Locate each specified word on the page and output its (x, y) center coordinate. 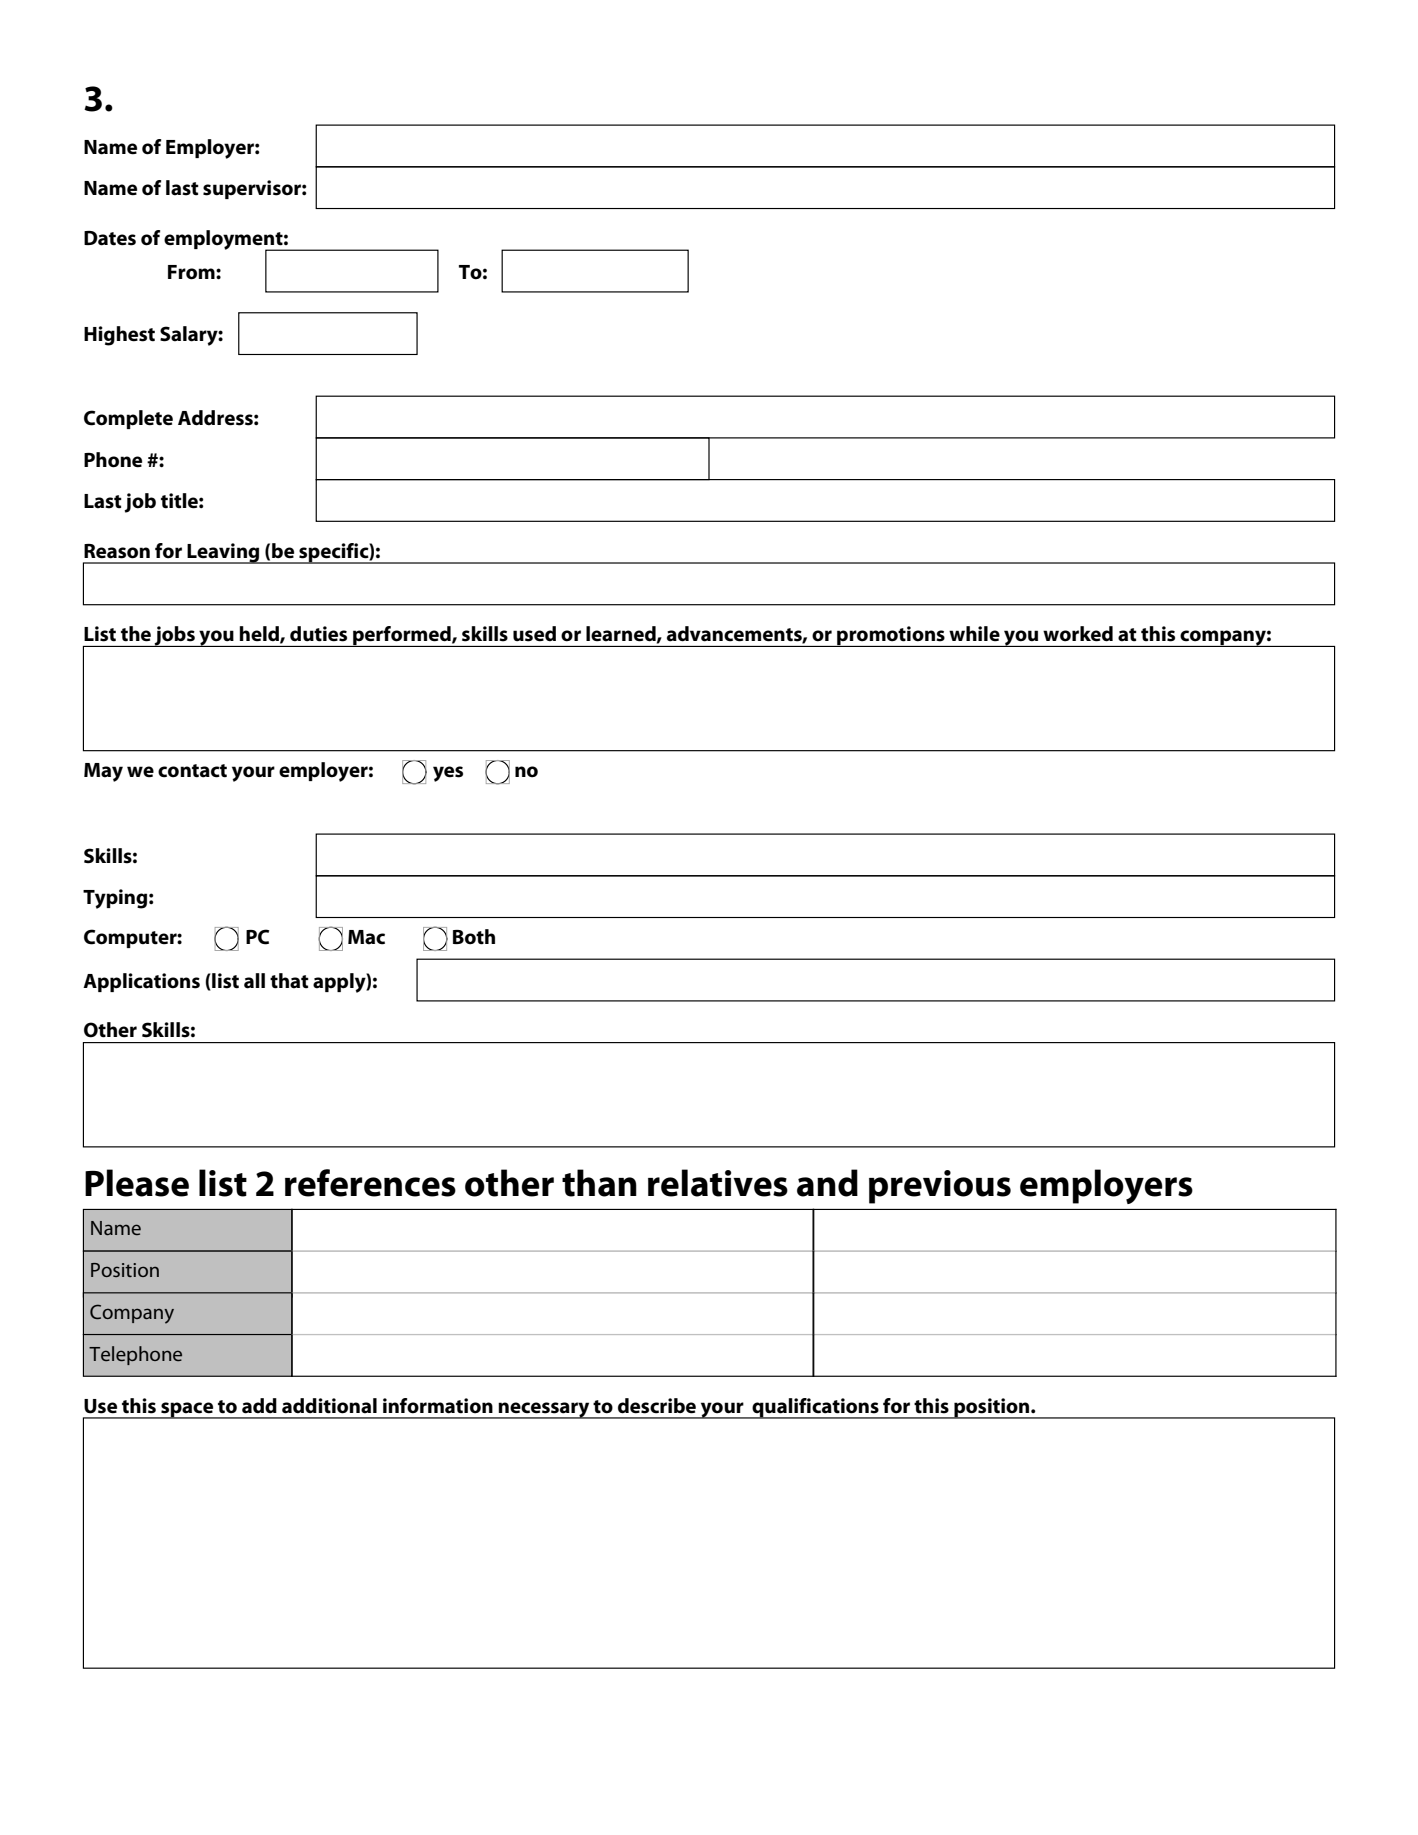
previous (940, 1187)
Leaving (224, 553)
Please (137, 1183)
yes (448, 774)
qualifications (815, 1408)
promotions (891, 636)
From (192, 272)
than (599, 1183)
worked (1078, 634)
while (974, 634)
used (534, 634)
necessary (544, 1410)
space (187, 1410)
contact (192, 771)
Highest (119, 336)
